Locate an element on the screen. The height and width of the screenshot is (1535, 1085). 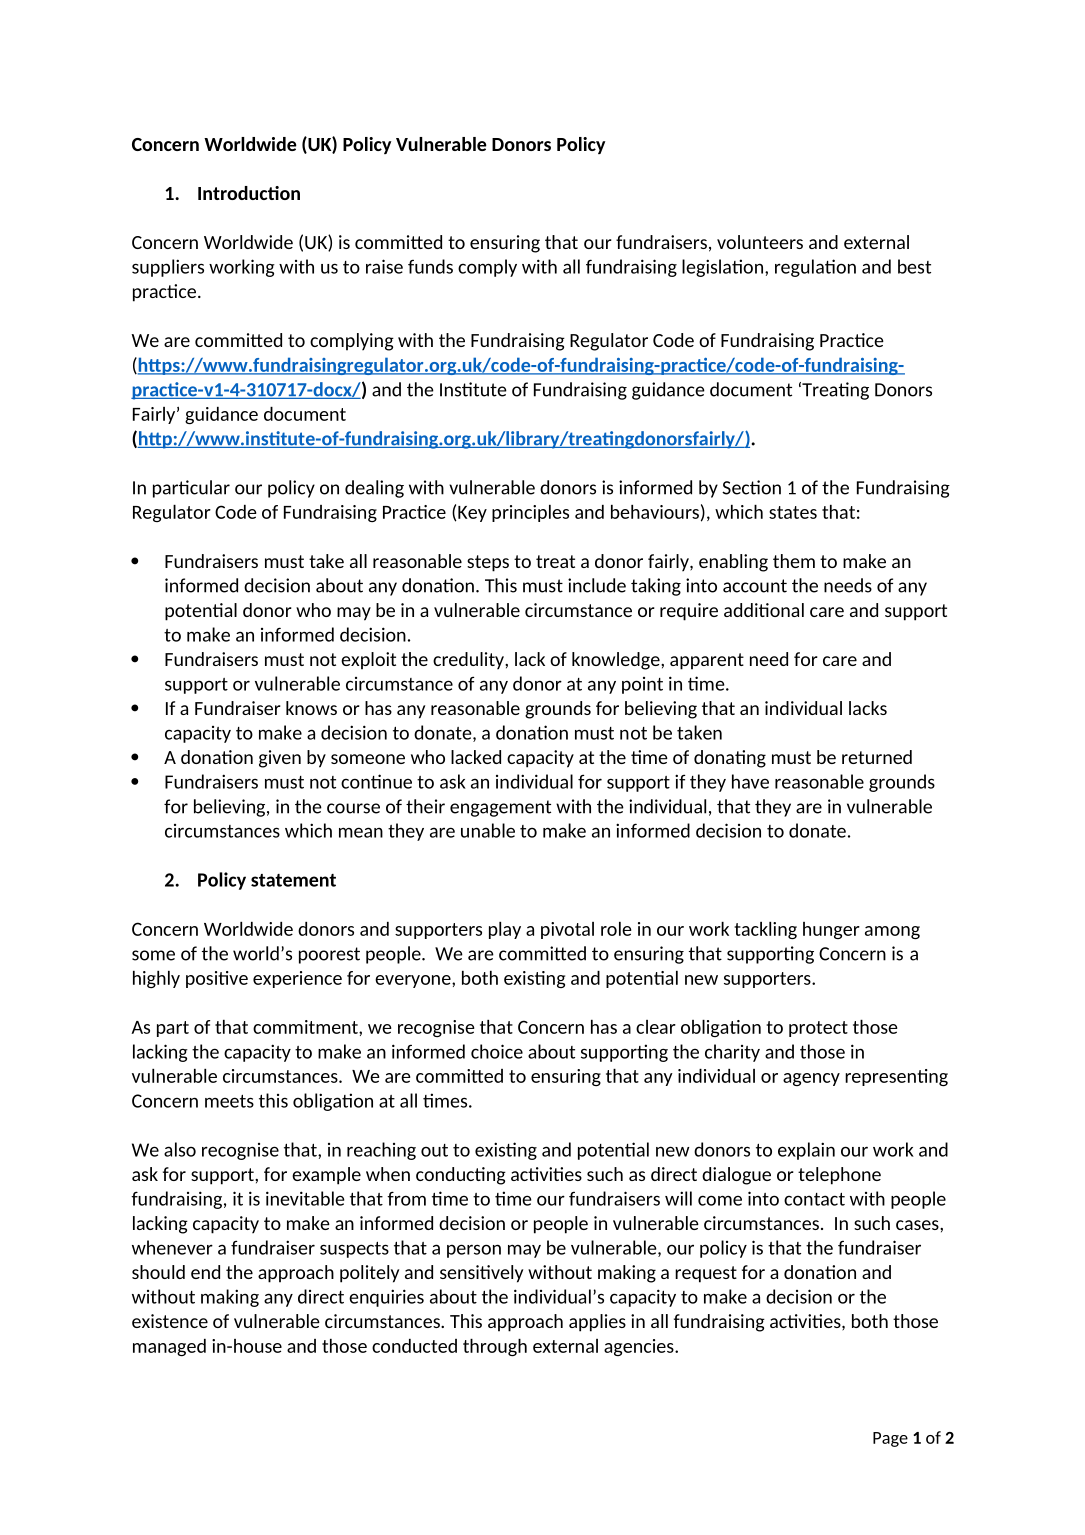
knows is located at coordinates (311, 708).
